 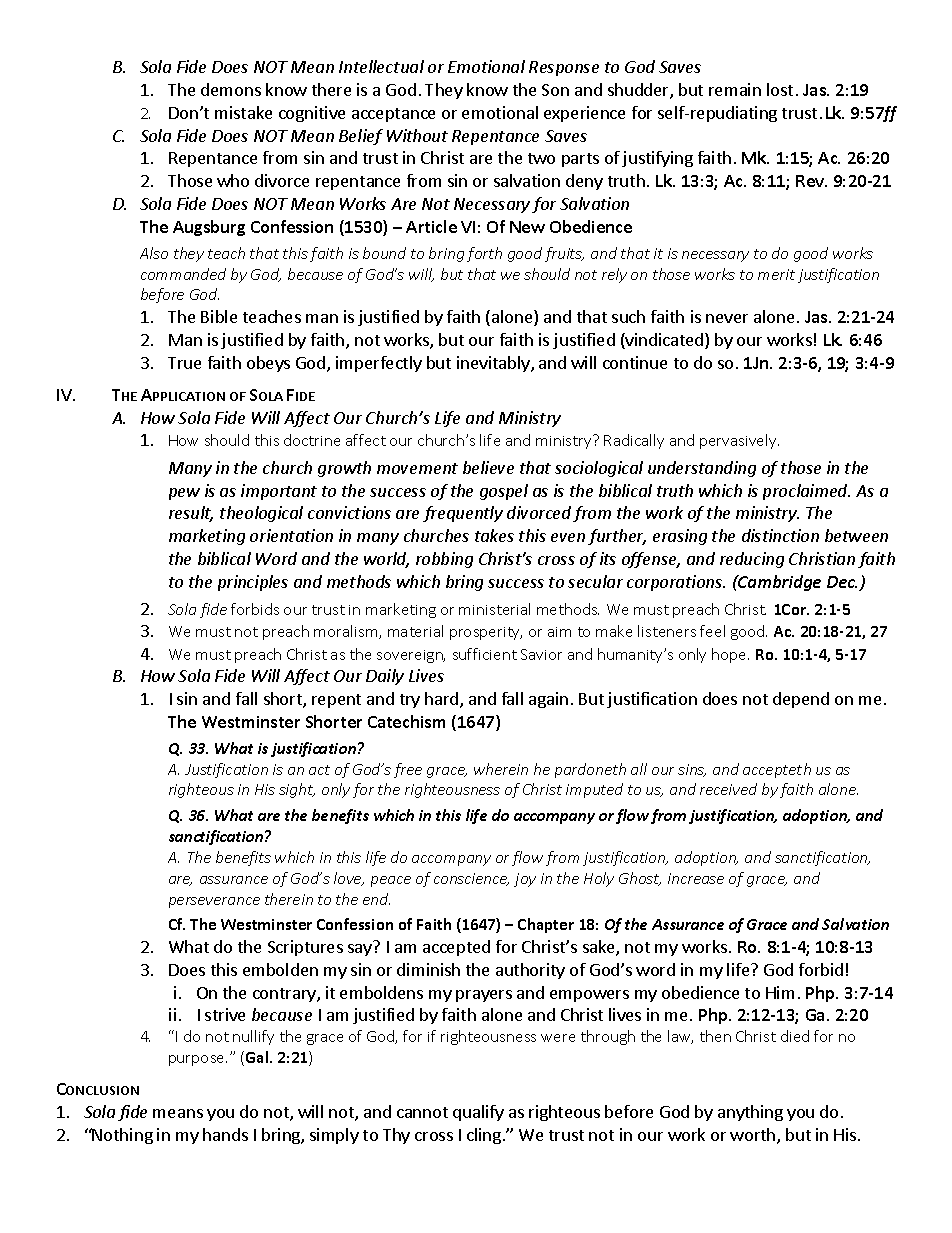 What do you see at coordinates (319, 770) in the screenshot?
I see `act` at bounding box center [319, 770].
